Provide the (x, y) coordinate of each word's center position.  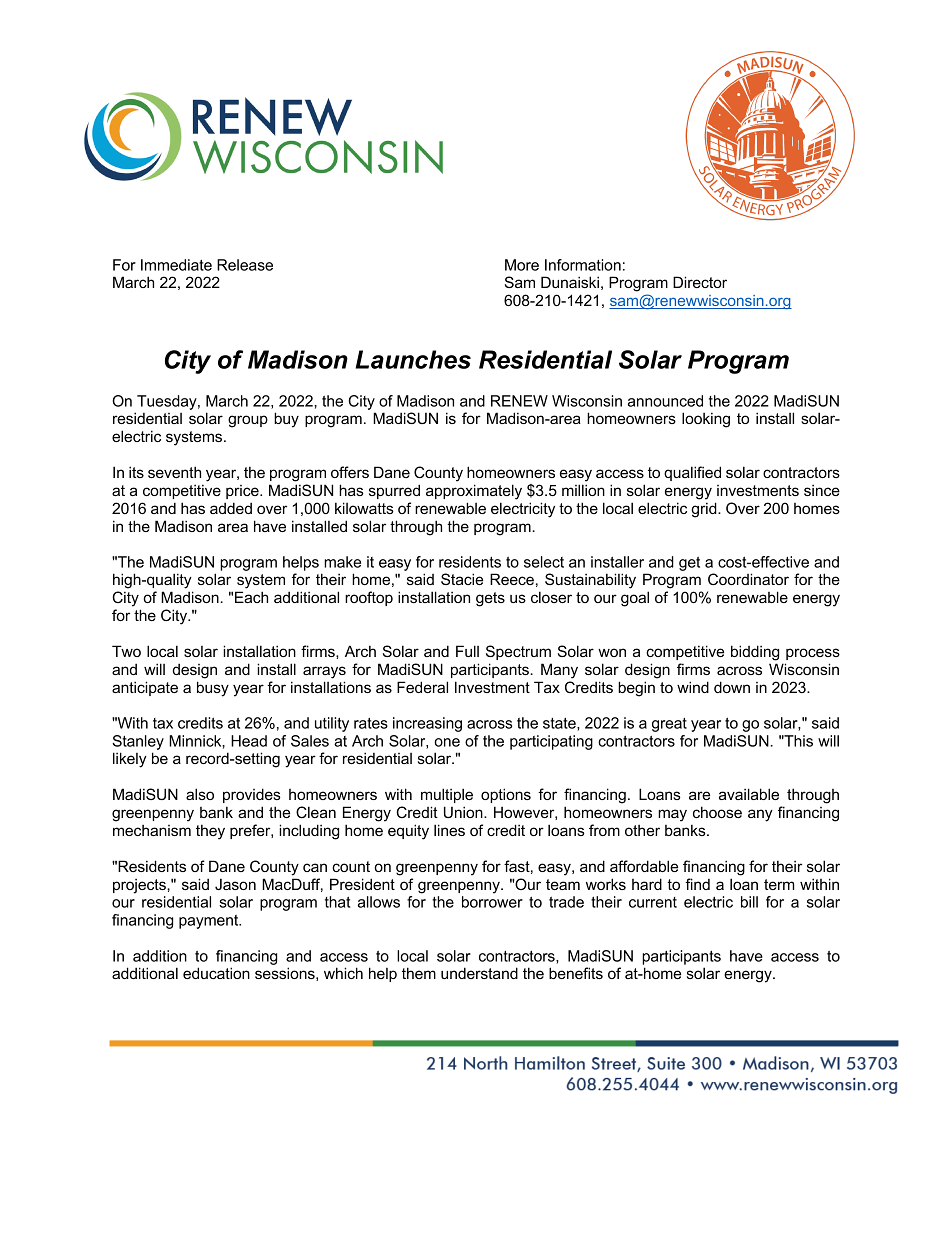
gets (490, 599)
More (522, 265)
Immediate (176, 265)
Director (700, 282)
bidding (755, 653)
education (216, 973)
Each (251, 597)
